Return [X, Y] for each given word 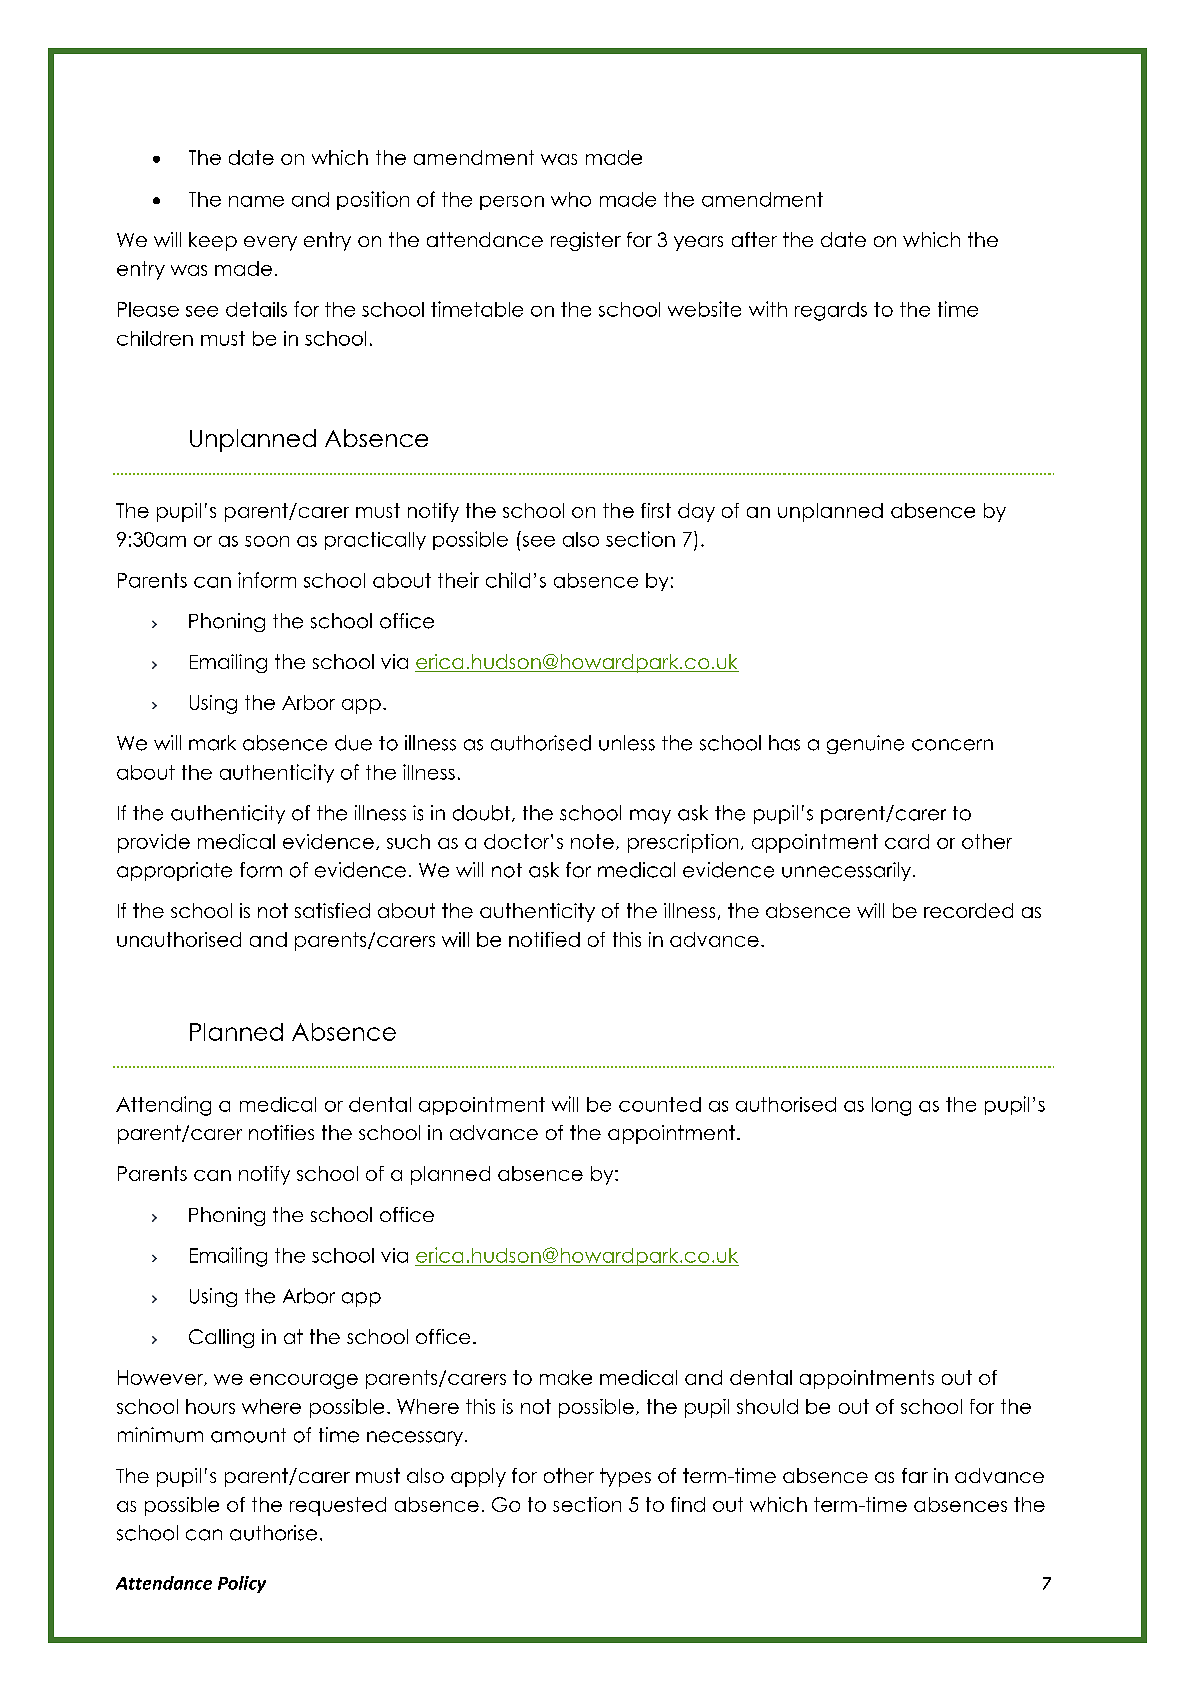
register [586, 241]
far [915, 1475]
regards [831, 311]
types [625, 1477]
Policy [242, 1584]
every [270, 243]
